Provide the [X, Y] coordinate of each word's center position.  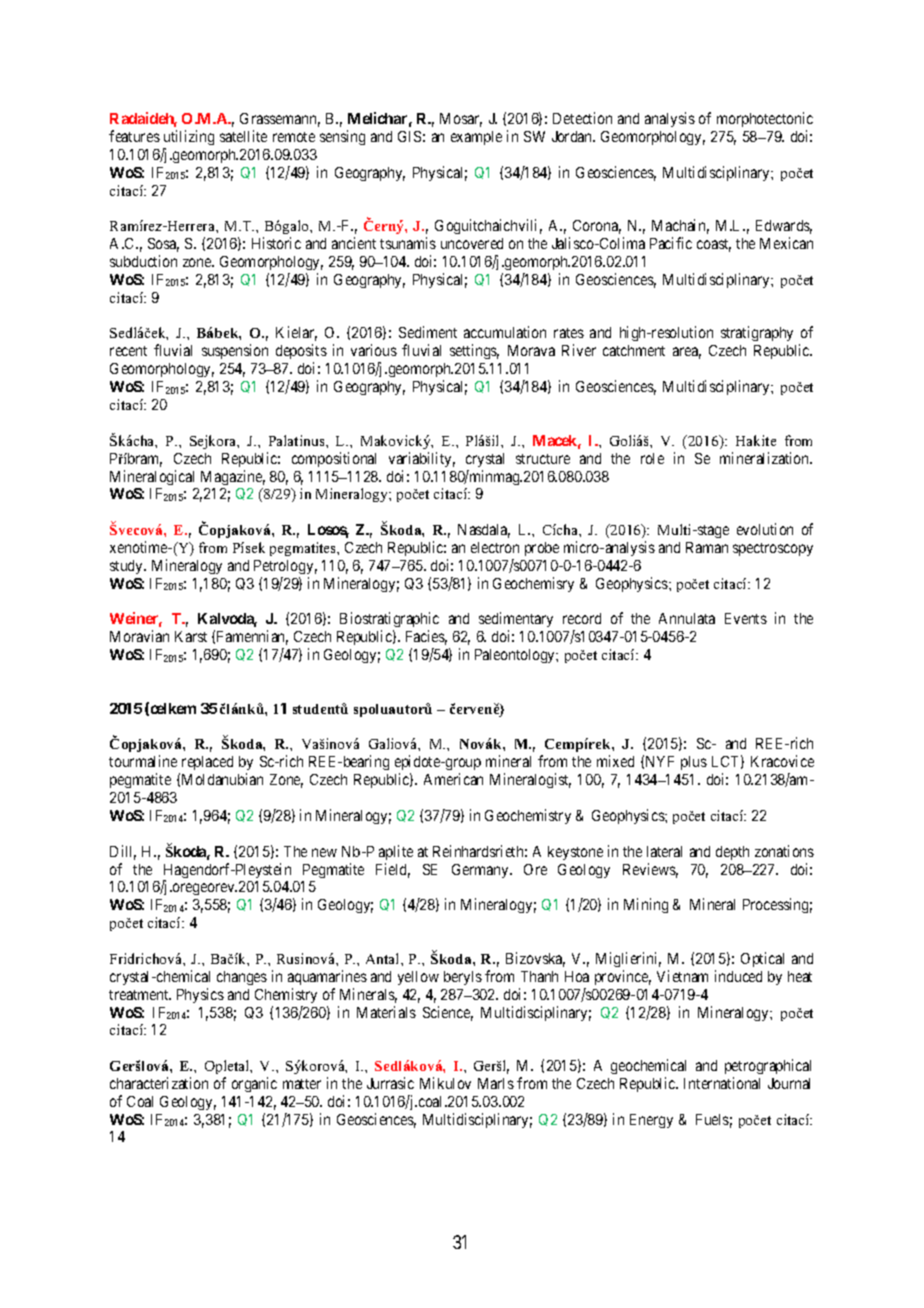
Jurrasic [390, 1083]
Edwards [784, 227]
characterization [159, 1083]
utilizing [189, 137]
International [722, 1083]
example [476, 138]
